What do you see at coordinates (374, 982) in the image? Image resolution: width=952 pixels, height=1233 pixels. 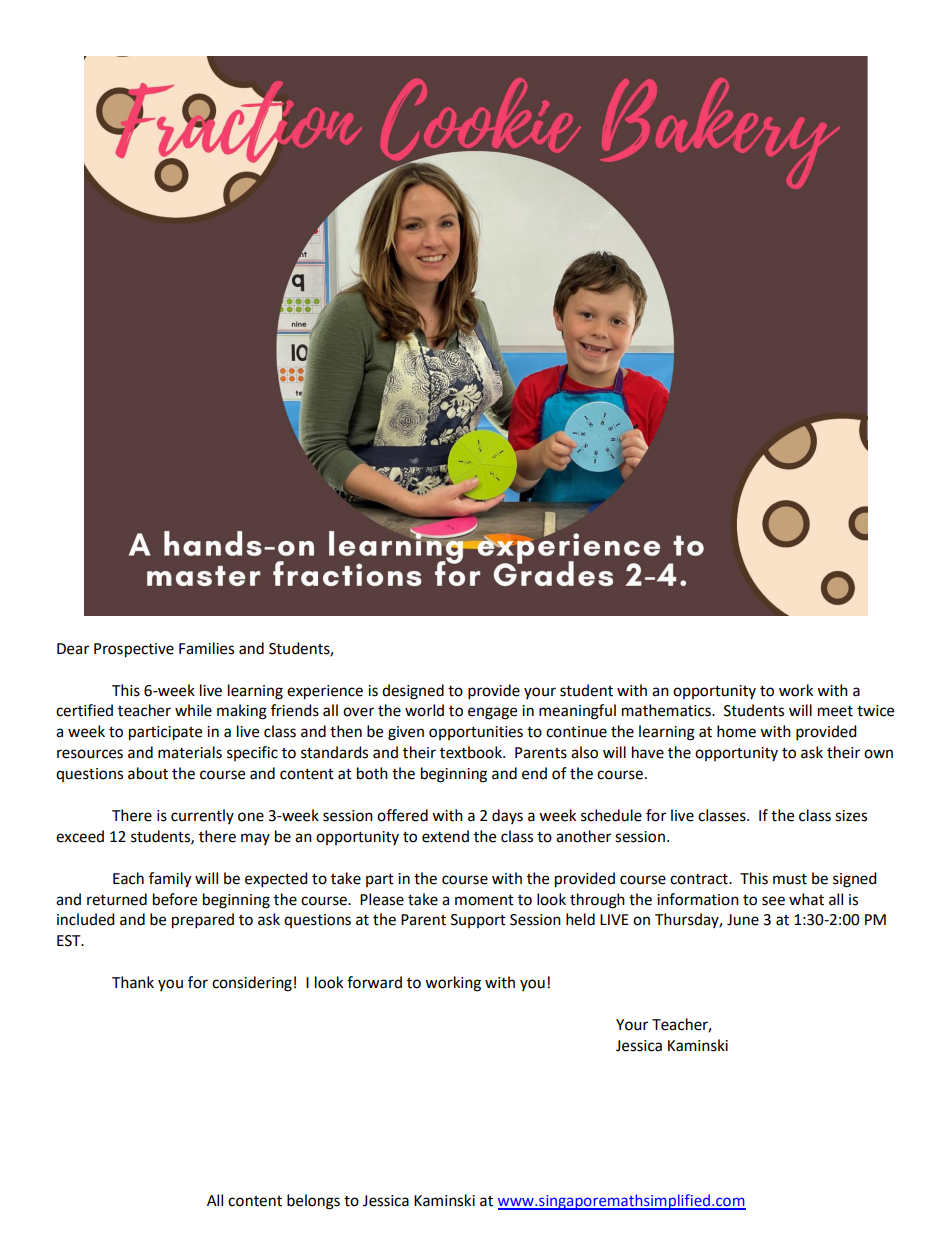 I see `forward` at bounding box center [374, 982].
